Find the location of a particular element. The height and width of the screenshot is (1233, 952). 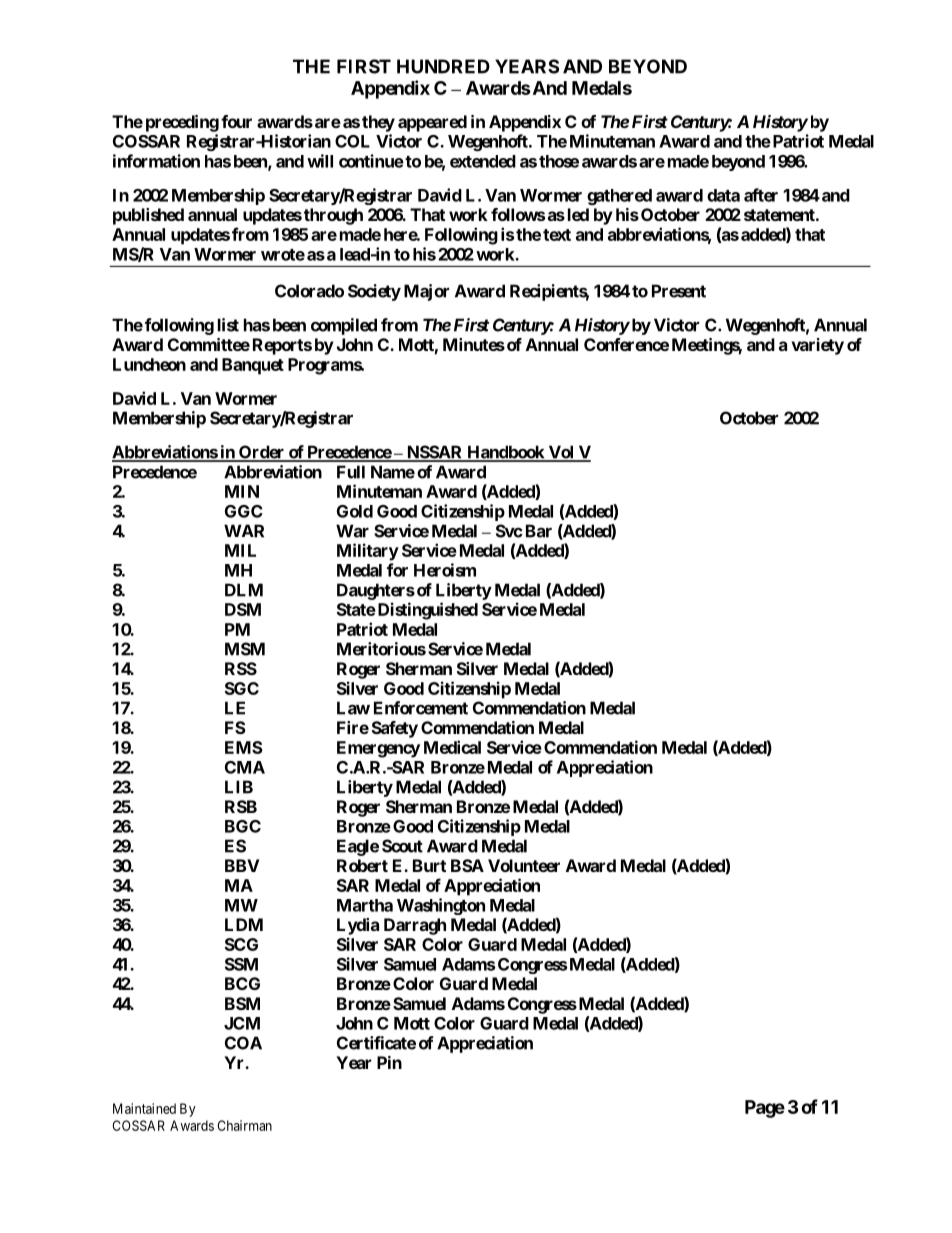

Medical is located at coordinates (452, 747).
